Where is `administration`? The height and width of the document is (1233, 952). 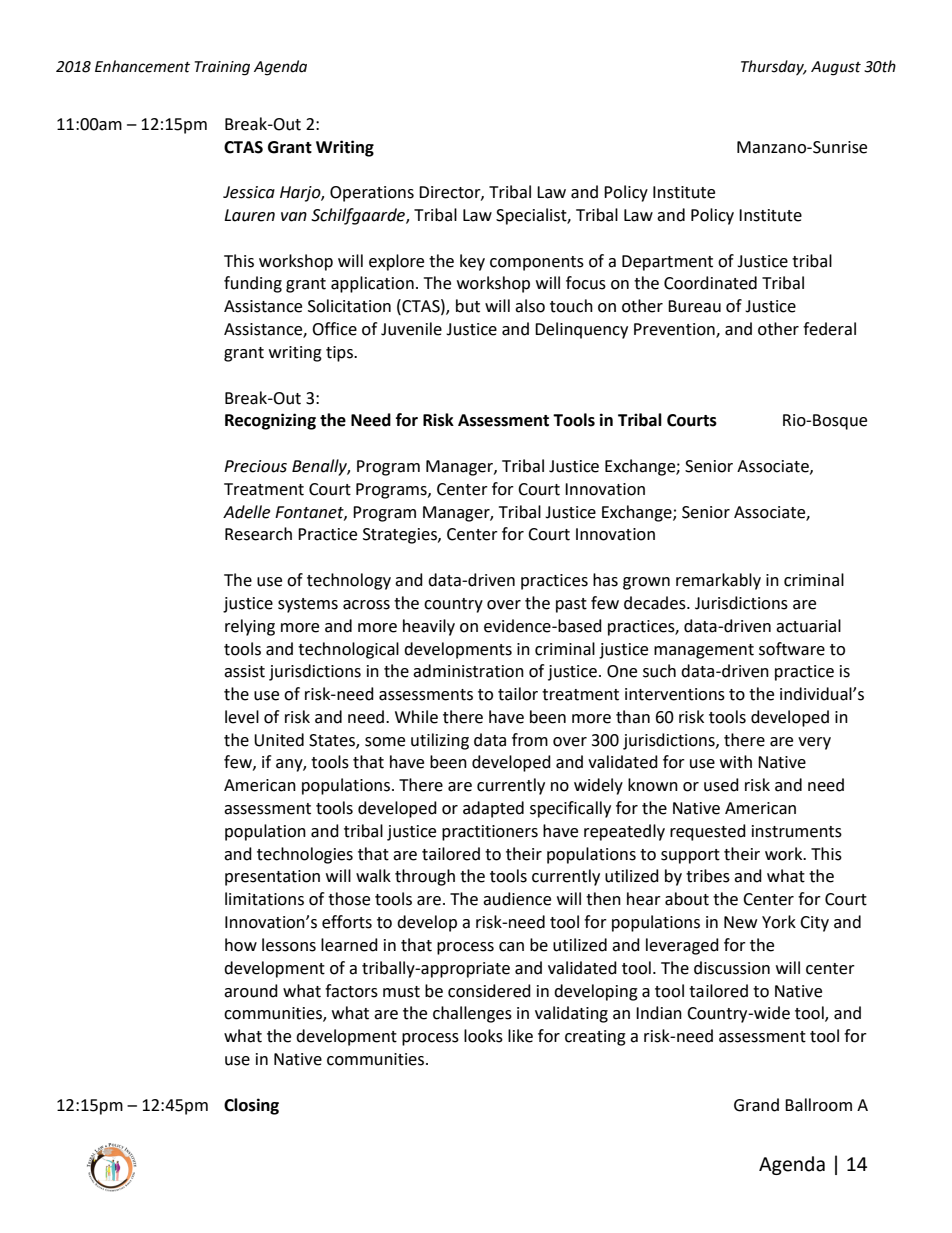 administration is located at coordinates (468, 671).
